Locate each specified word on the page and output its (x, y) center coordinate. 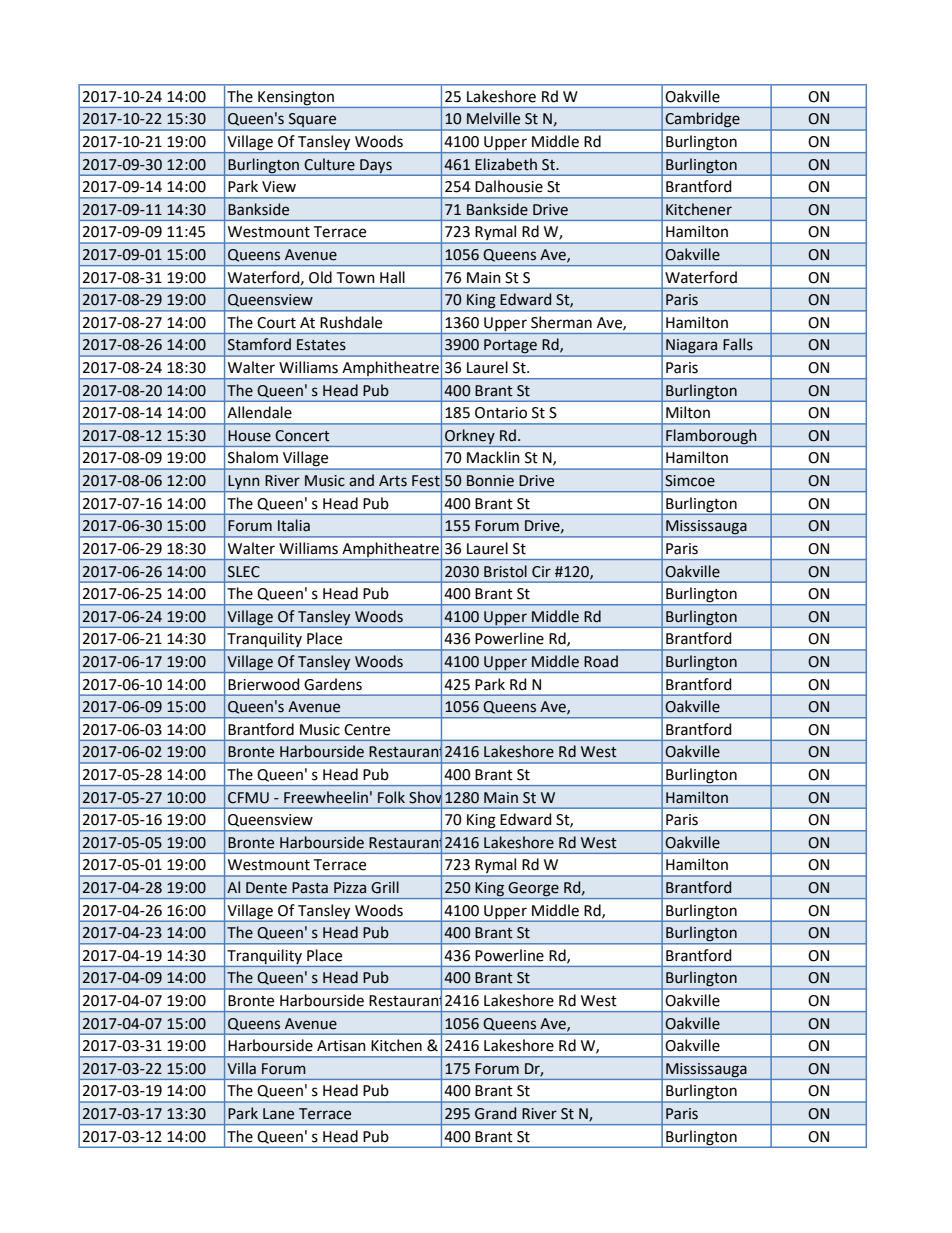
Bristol (505, 571)
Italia (294, 525)
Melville (493, 118)
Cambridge (702, 121)
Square (313, 121)
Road (601, 661)
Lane (278, 1114)
